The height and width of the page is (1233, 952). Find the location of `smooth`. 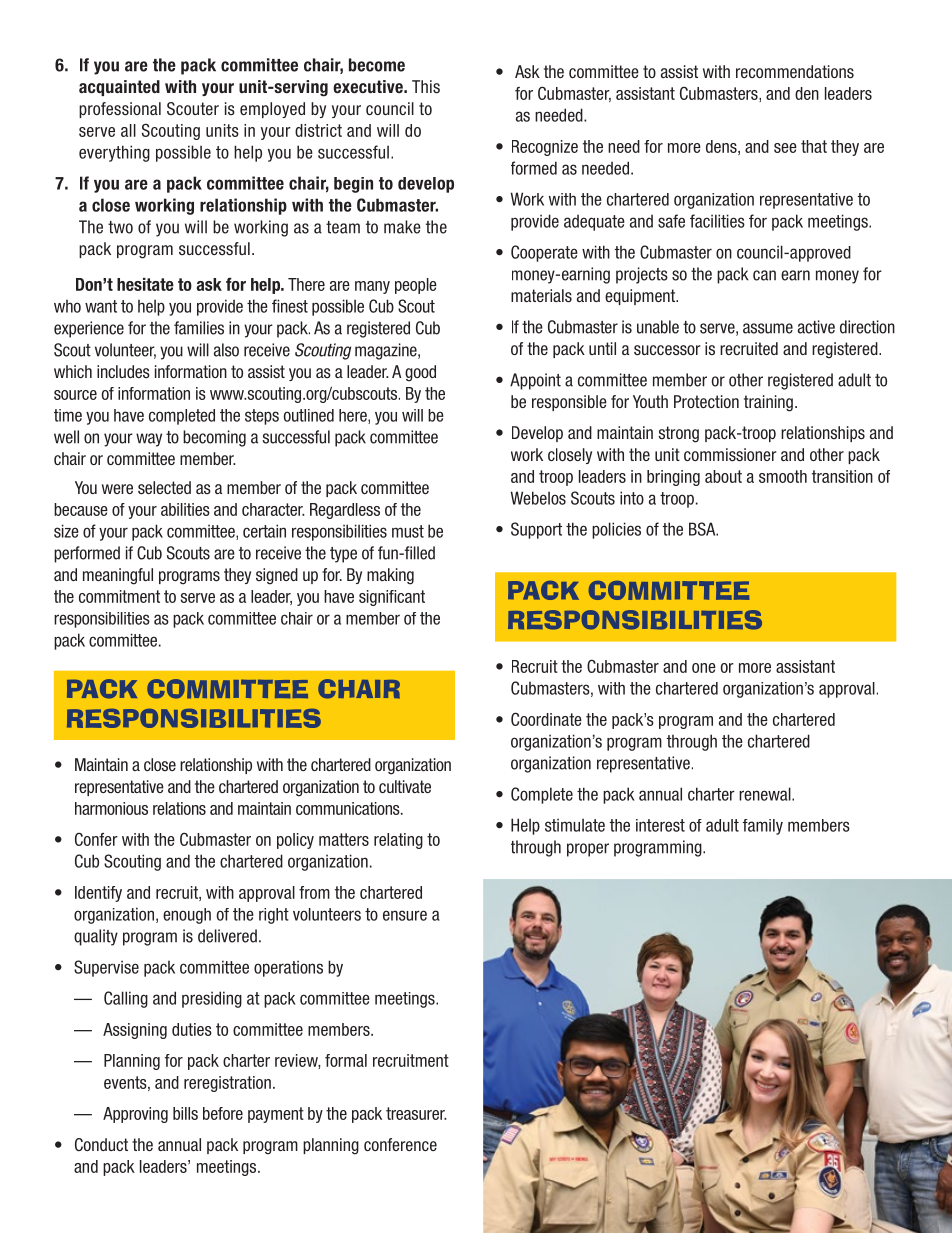

smooth is located at coordinates (783, 476).
